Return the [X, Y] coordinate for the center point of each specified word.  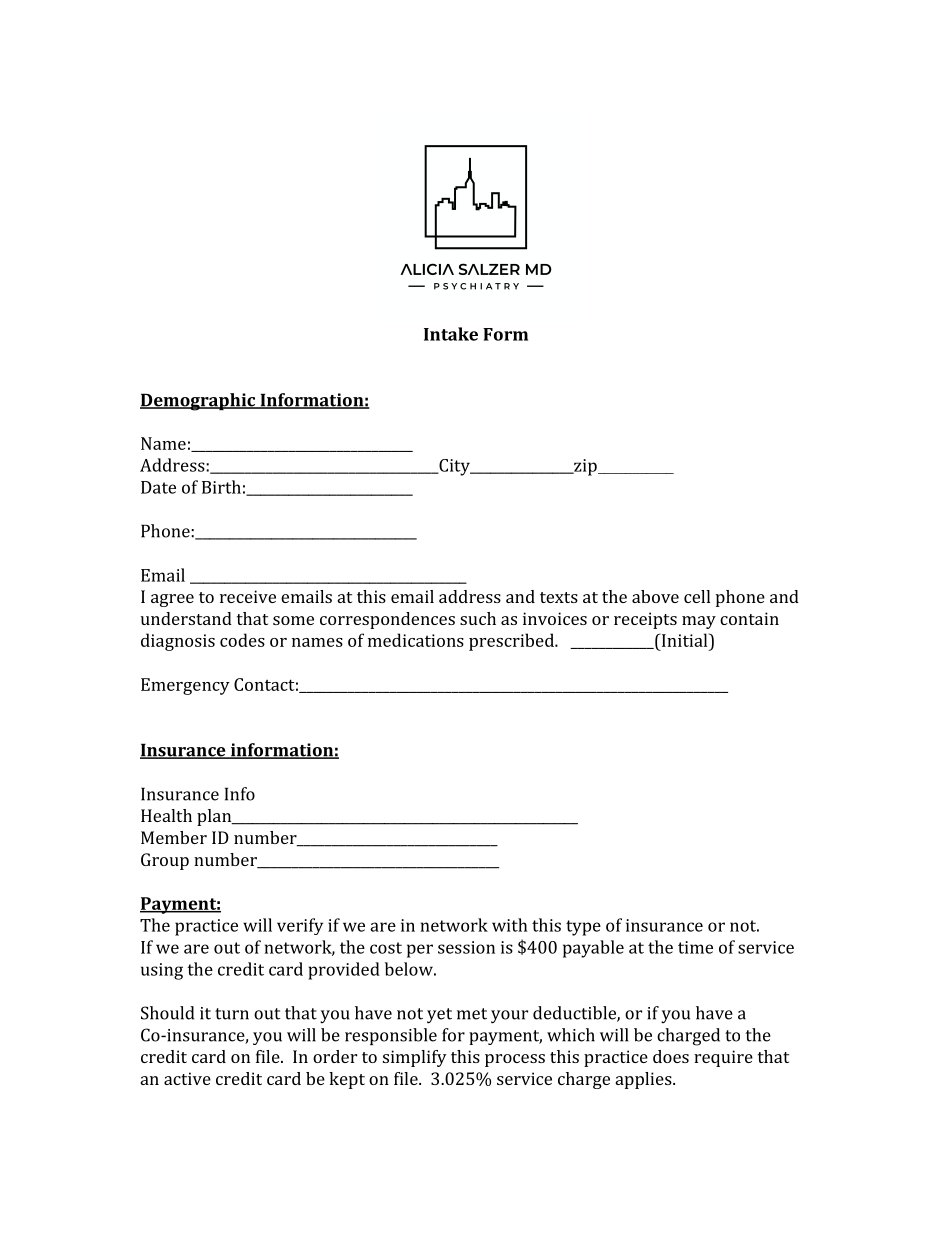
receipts [645, 620]
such [478, 618]
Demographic [199, 402]
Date [158, 487]
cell [697, 596]
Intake [451, 334]
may [699, 622]
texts [559, 597]
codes [242, 640]
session [466, 947]
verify [300, 926]
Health [166, 815]
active [187, 1078]
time [695, 947]
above [655, 596]
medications [416, 640]
